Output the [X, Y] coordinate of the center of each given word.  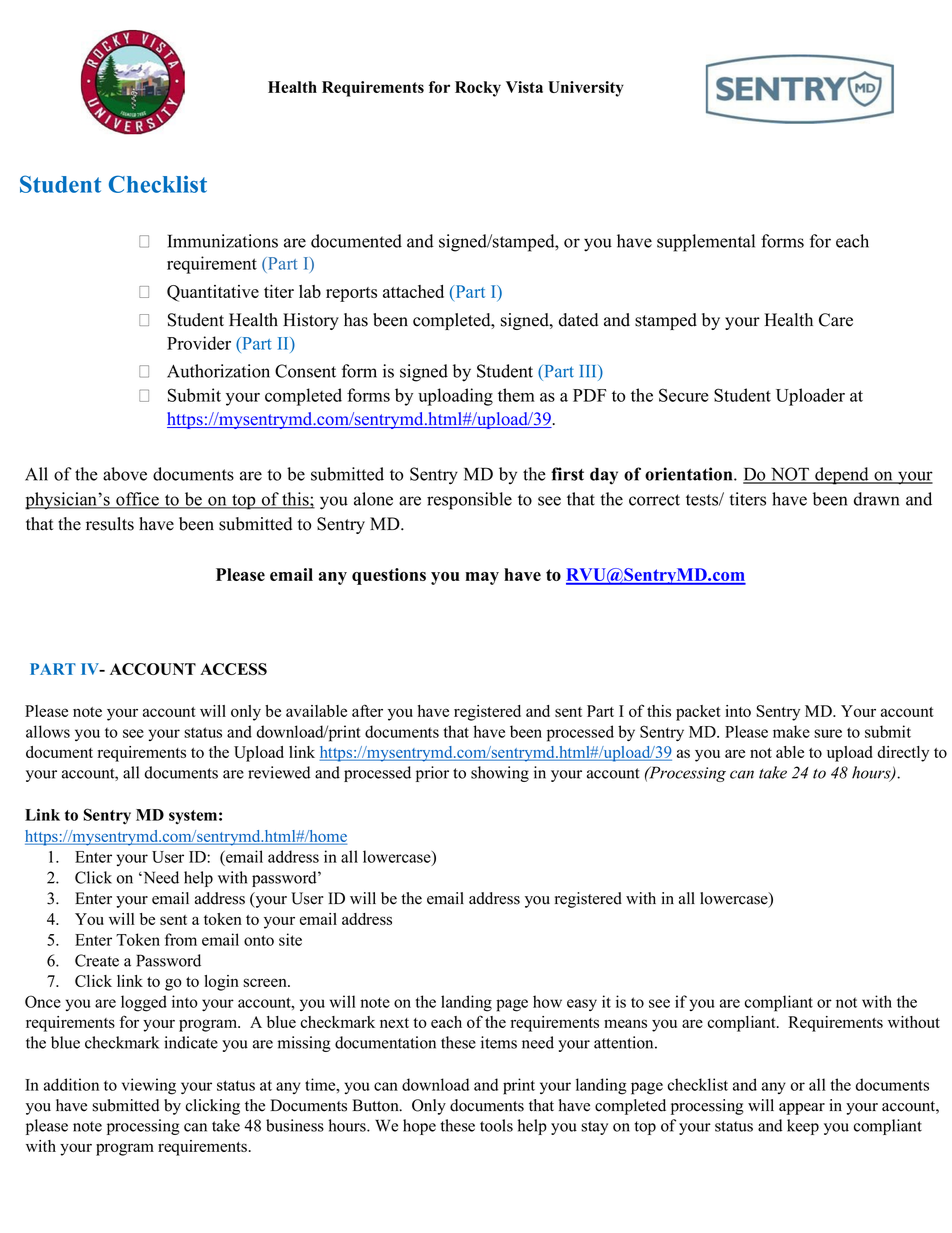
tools [496, 1125]
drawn [876, 499]
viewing [149, 1086]
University [586, 89]
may [482, 578]
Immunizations [223, 241]
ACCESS [233, 669]
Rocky [478, 89]
